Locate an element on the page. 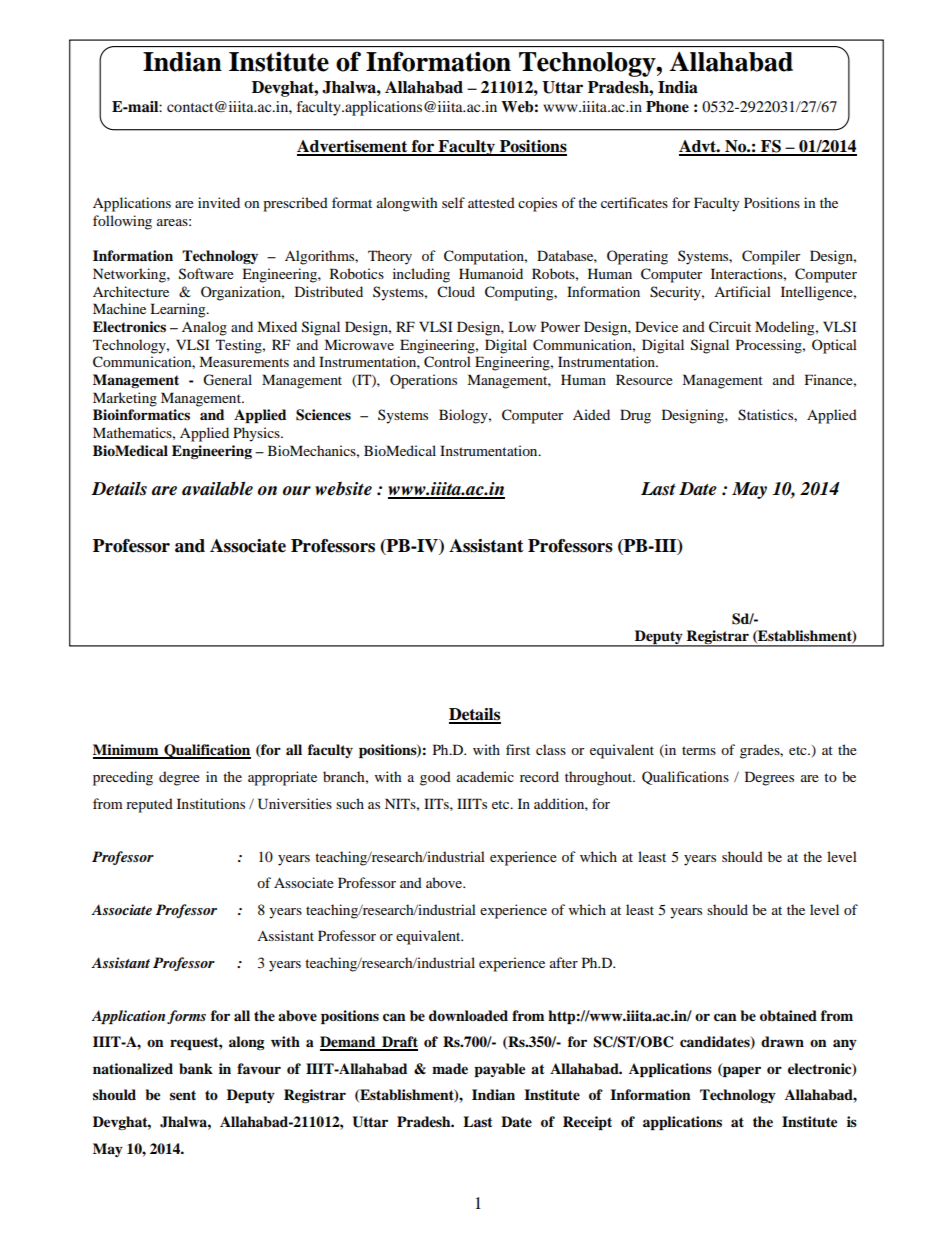 The image size is (952, 1233). Circuit is located at coordinates (730, 327).
